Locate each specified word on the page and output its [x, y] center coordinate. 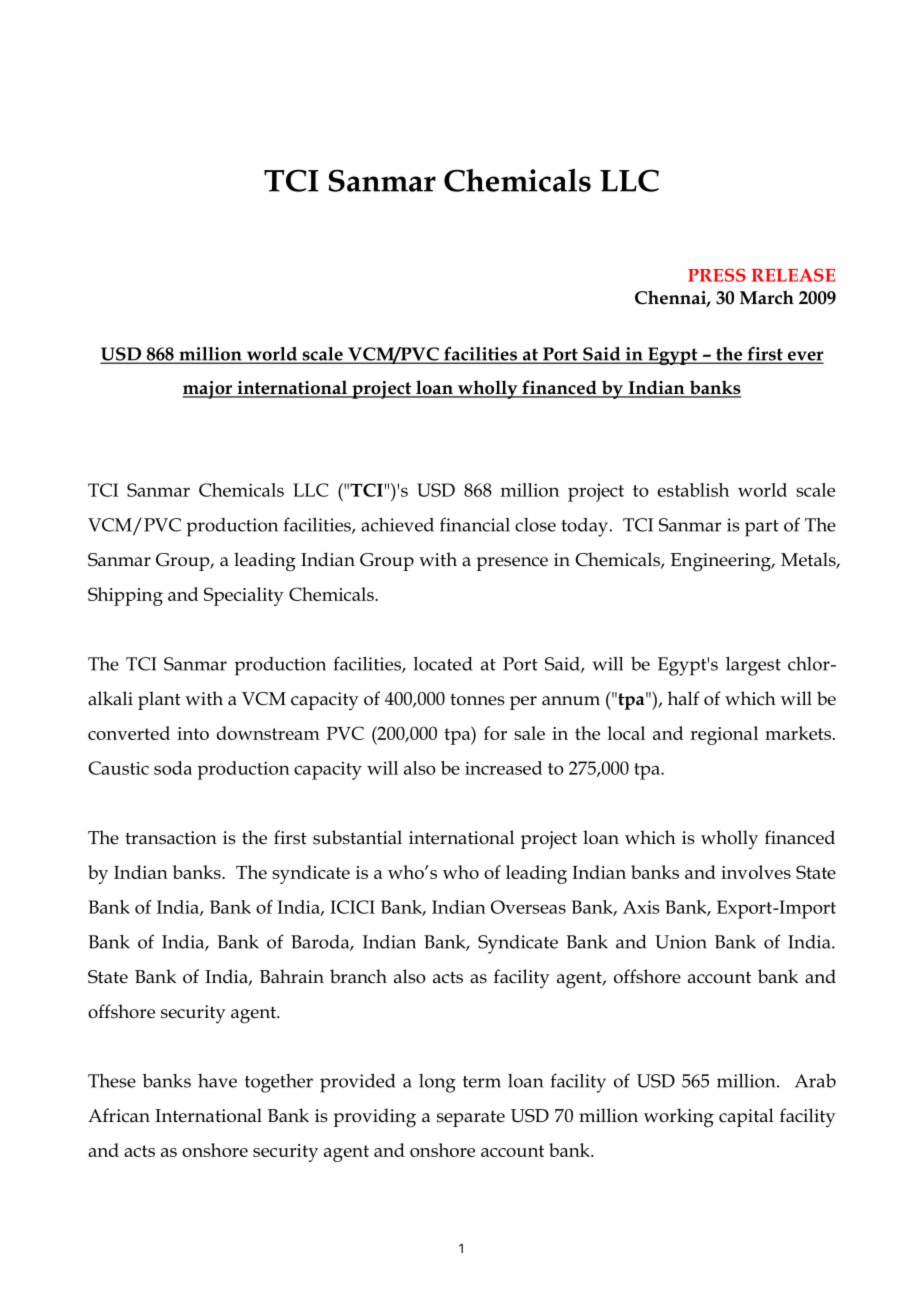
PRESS [717, 275]
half [684, 698]
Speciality [244, 596]
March [767, 297]
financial [475, 524]
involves [756, 872]
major [208, 390]
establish [693, 490]
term [482, 1082]
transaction [171, 838]
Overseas [528, 907]
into [193, 733]
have [217, 1081]
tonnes [477, 699]
